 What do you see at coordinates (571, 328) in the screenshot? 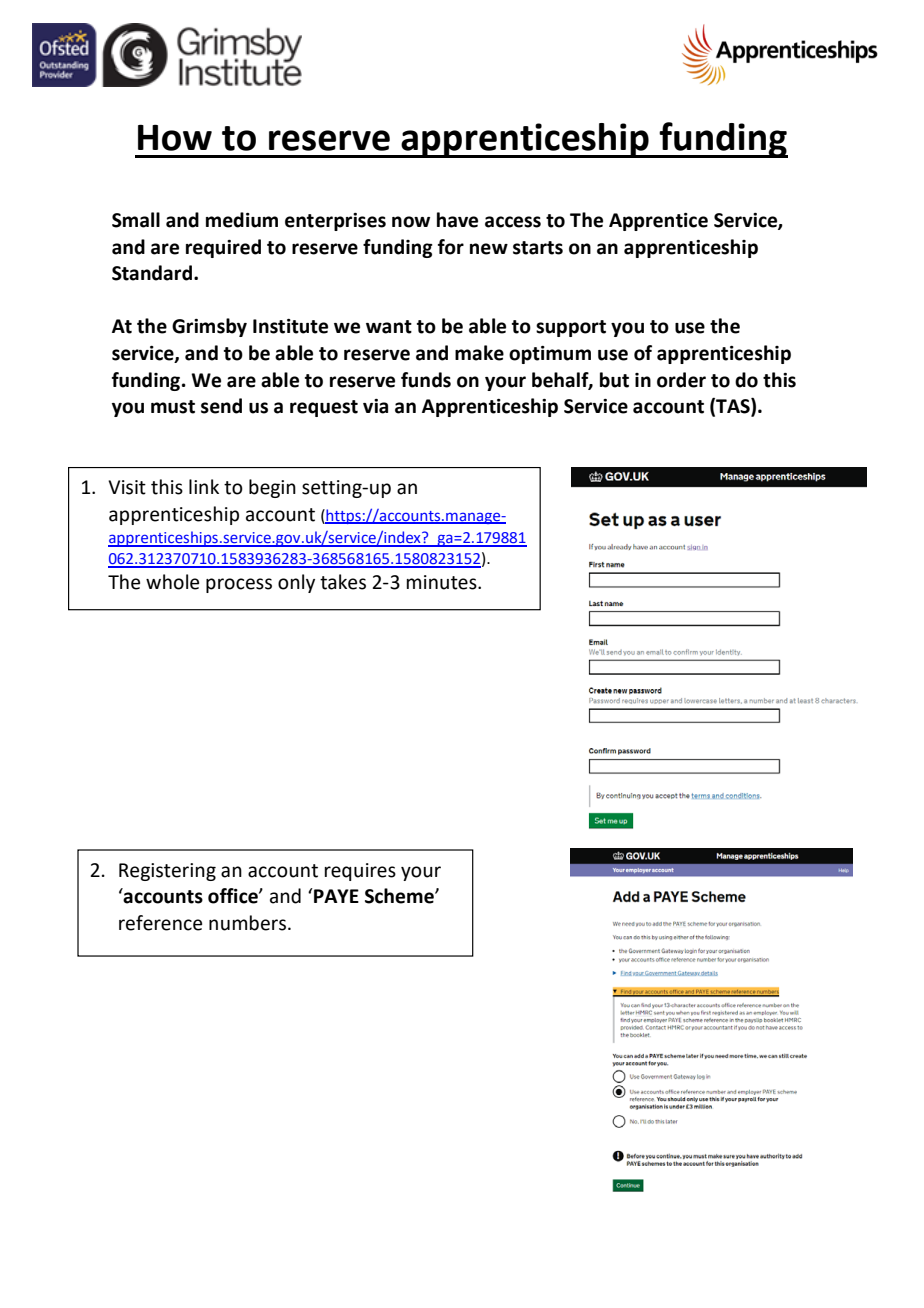
I see `support` at bounding box center [571, 328].
